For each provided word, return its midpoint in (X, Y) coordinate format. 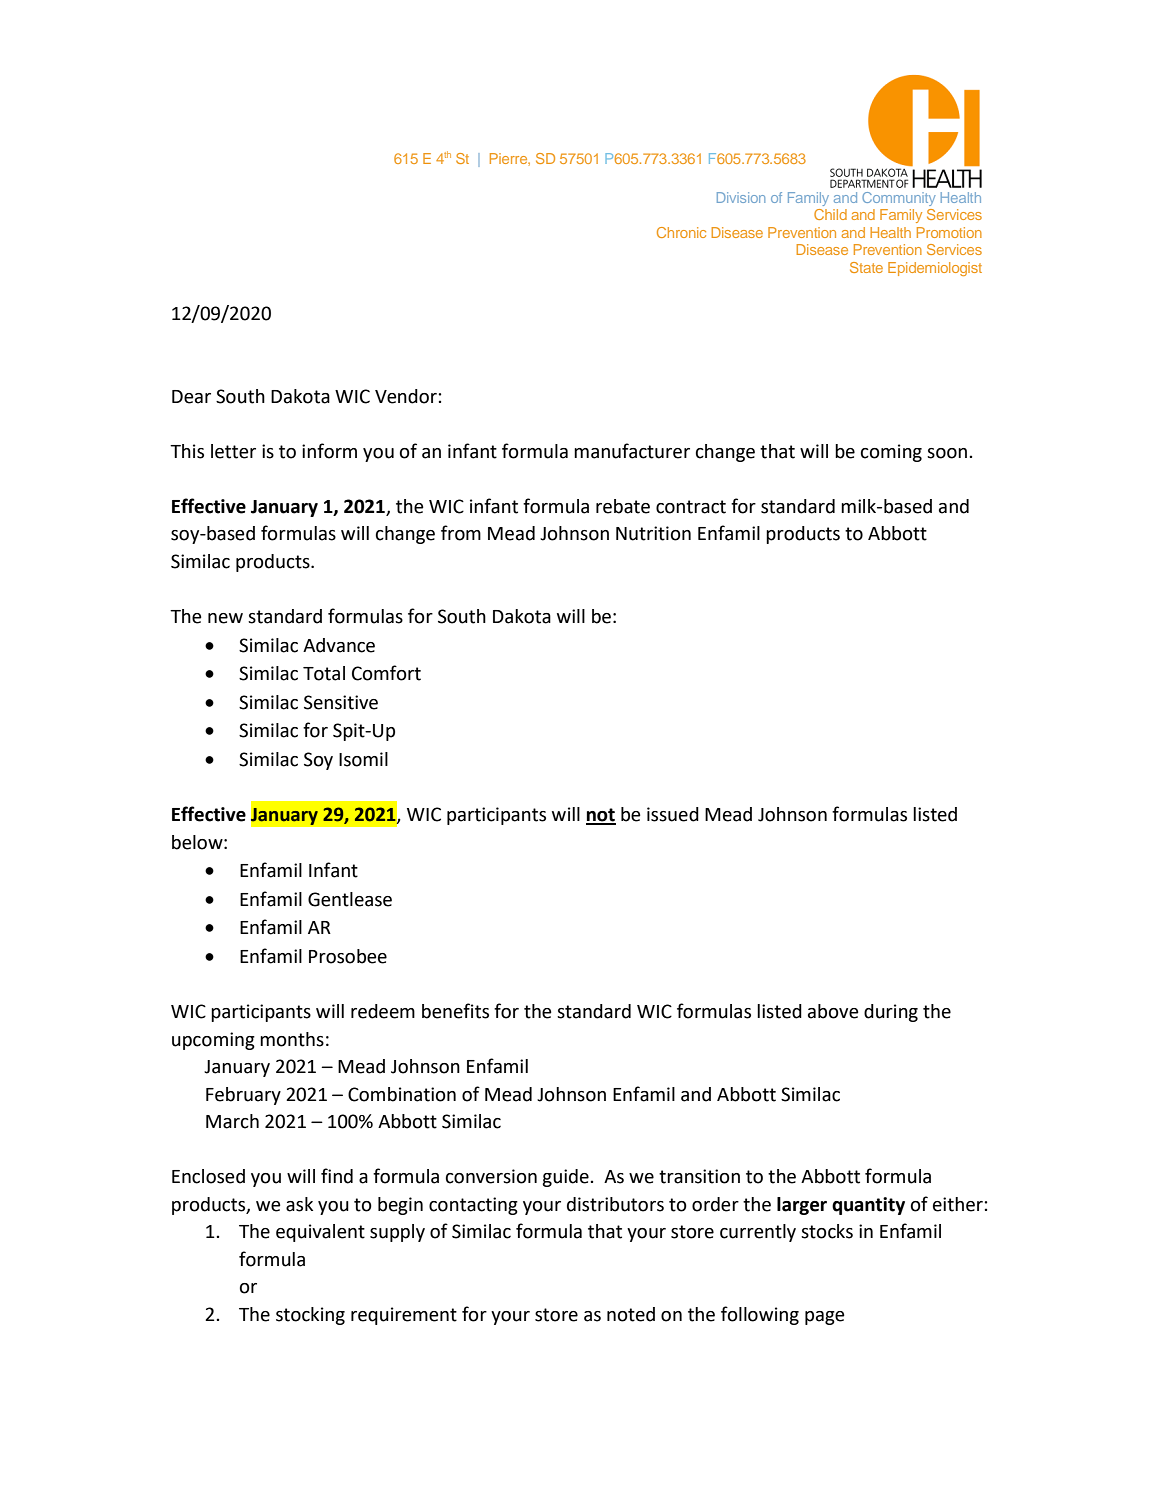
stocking (310, 1316)
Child (830, 214)
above (833, 1011)
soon (947, 453)
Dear (191, 397)
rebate (623, 506)
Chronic (681, 232)
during (891, 1013)
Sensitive (341, 702)
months (292, 1039)
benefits (455, 1011)
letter (233, 451)
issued (673, 814)
